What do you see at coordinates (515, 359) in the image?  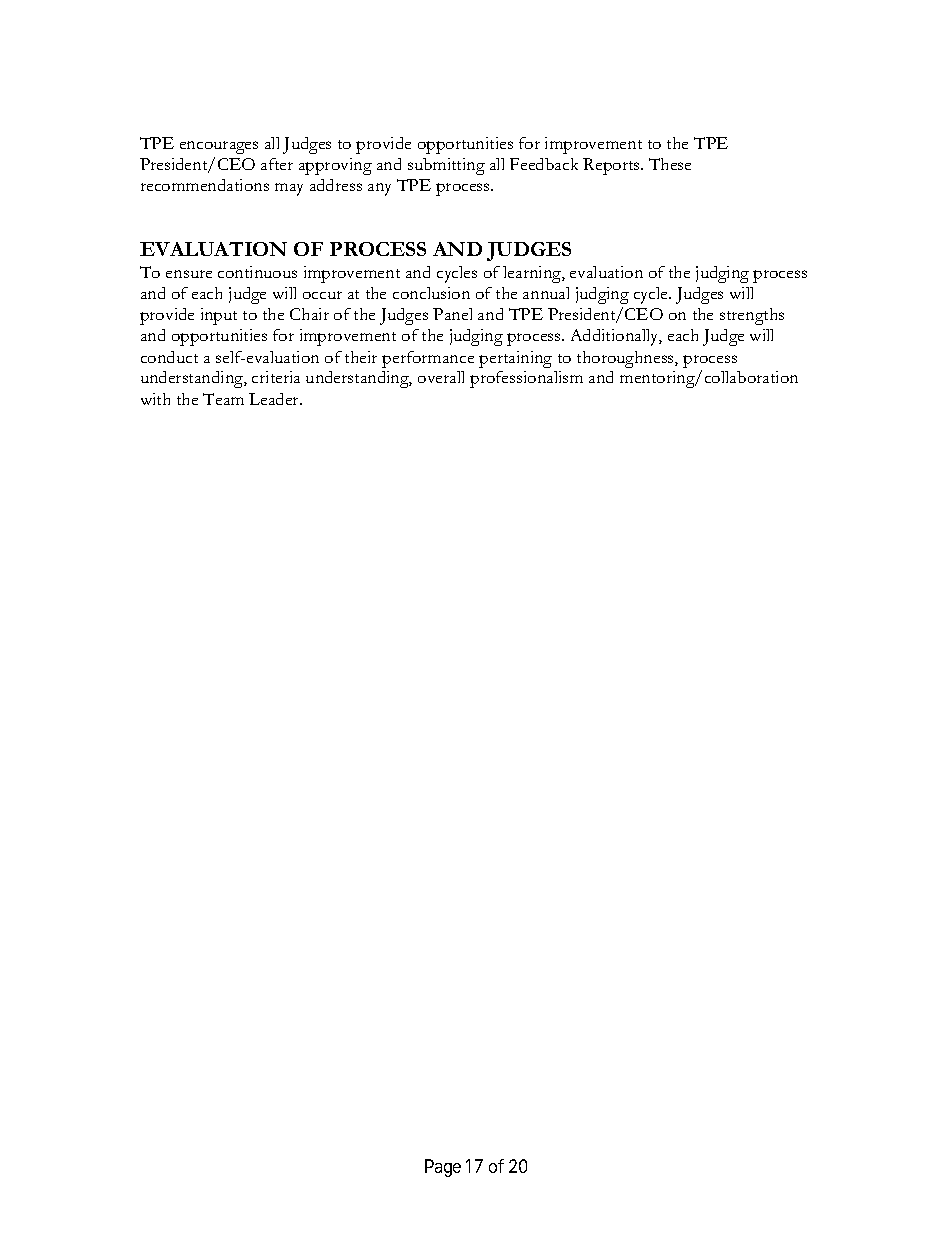 I see `pertaining` at bounding box center [515, 359].
